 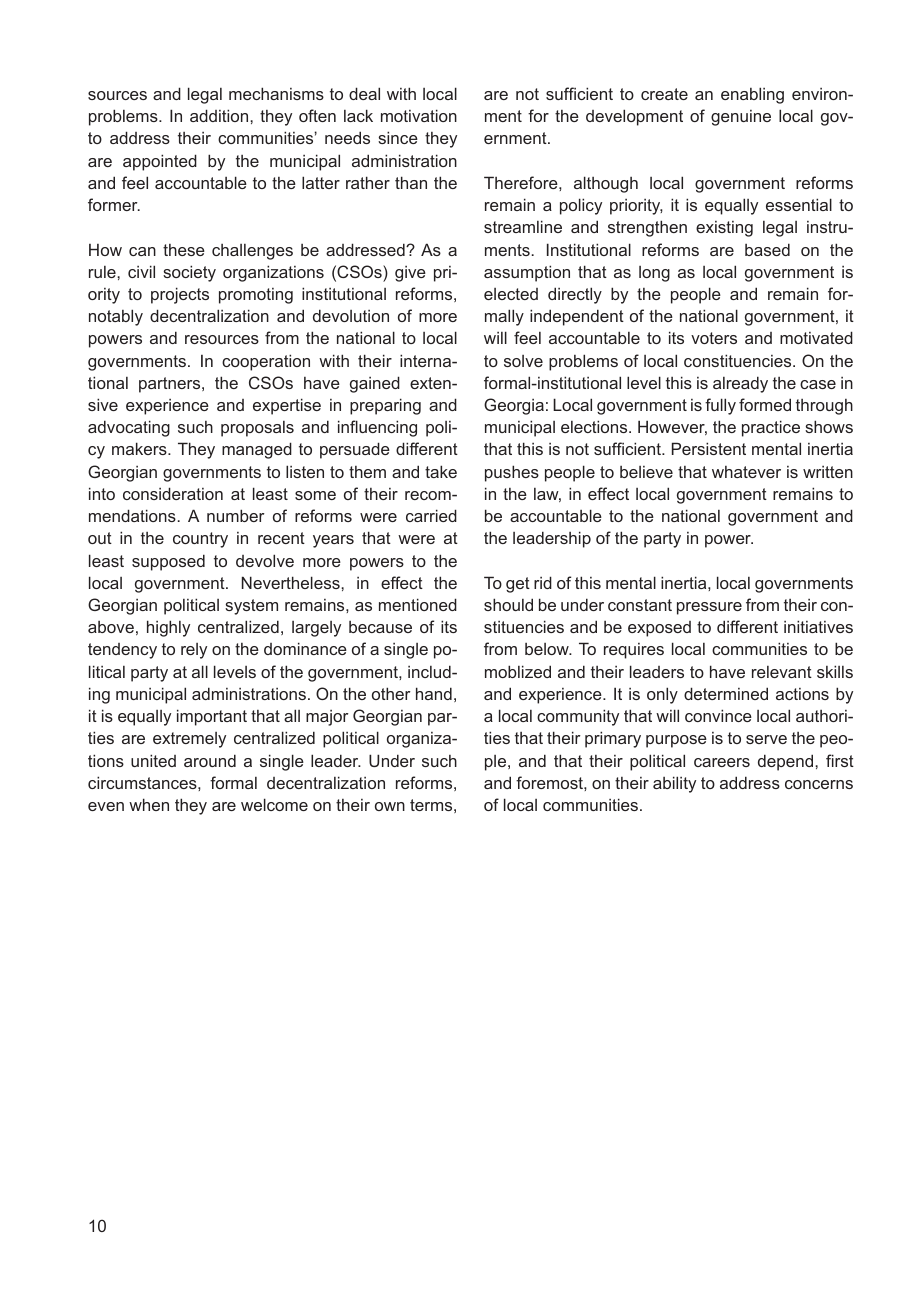 What do you see at coordinates (390, 806) in the document?
I see `own` at bounding box center [390, 806].
